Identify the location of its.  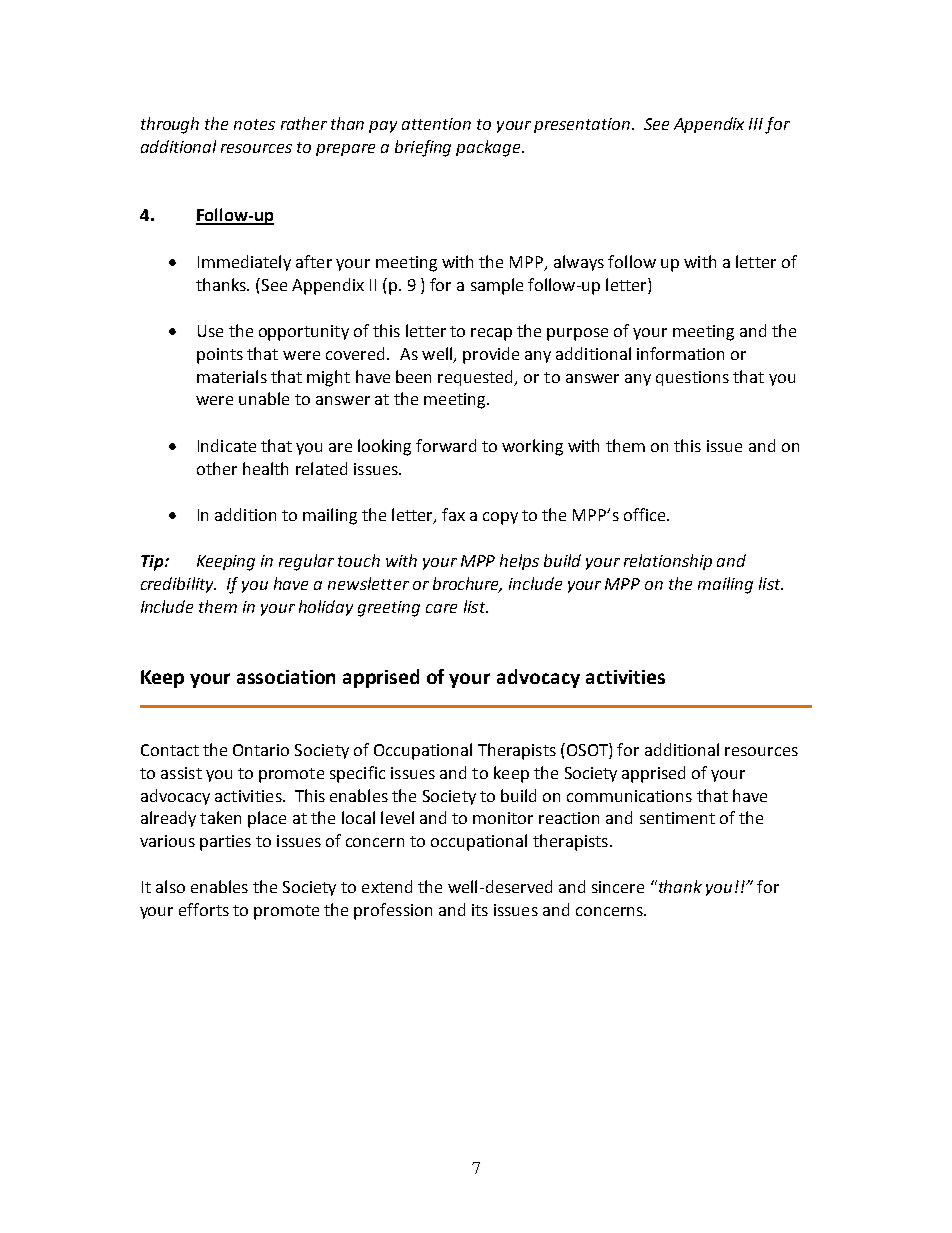
(480, 910).
